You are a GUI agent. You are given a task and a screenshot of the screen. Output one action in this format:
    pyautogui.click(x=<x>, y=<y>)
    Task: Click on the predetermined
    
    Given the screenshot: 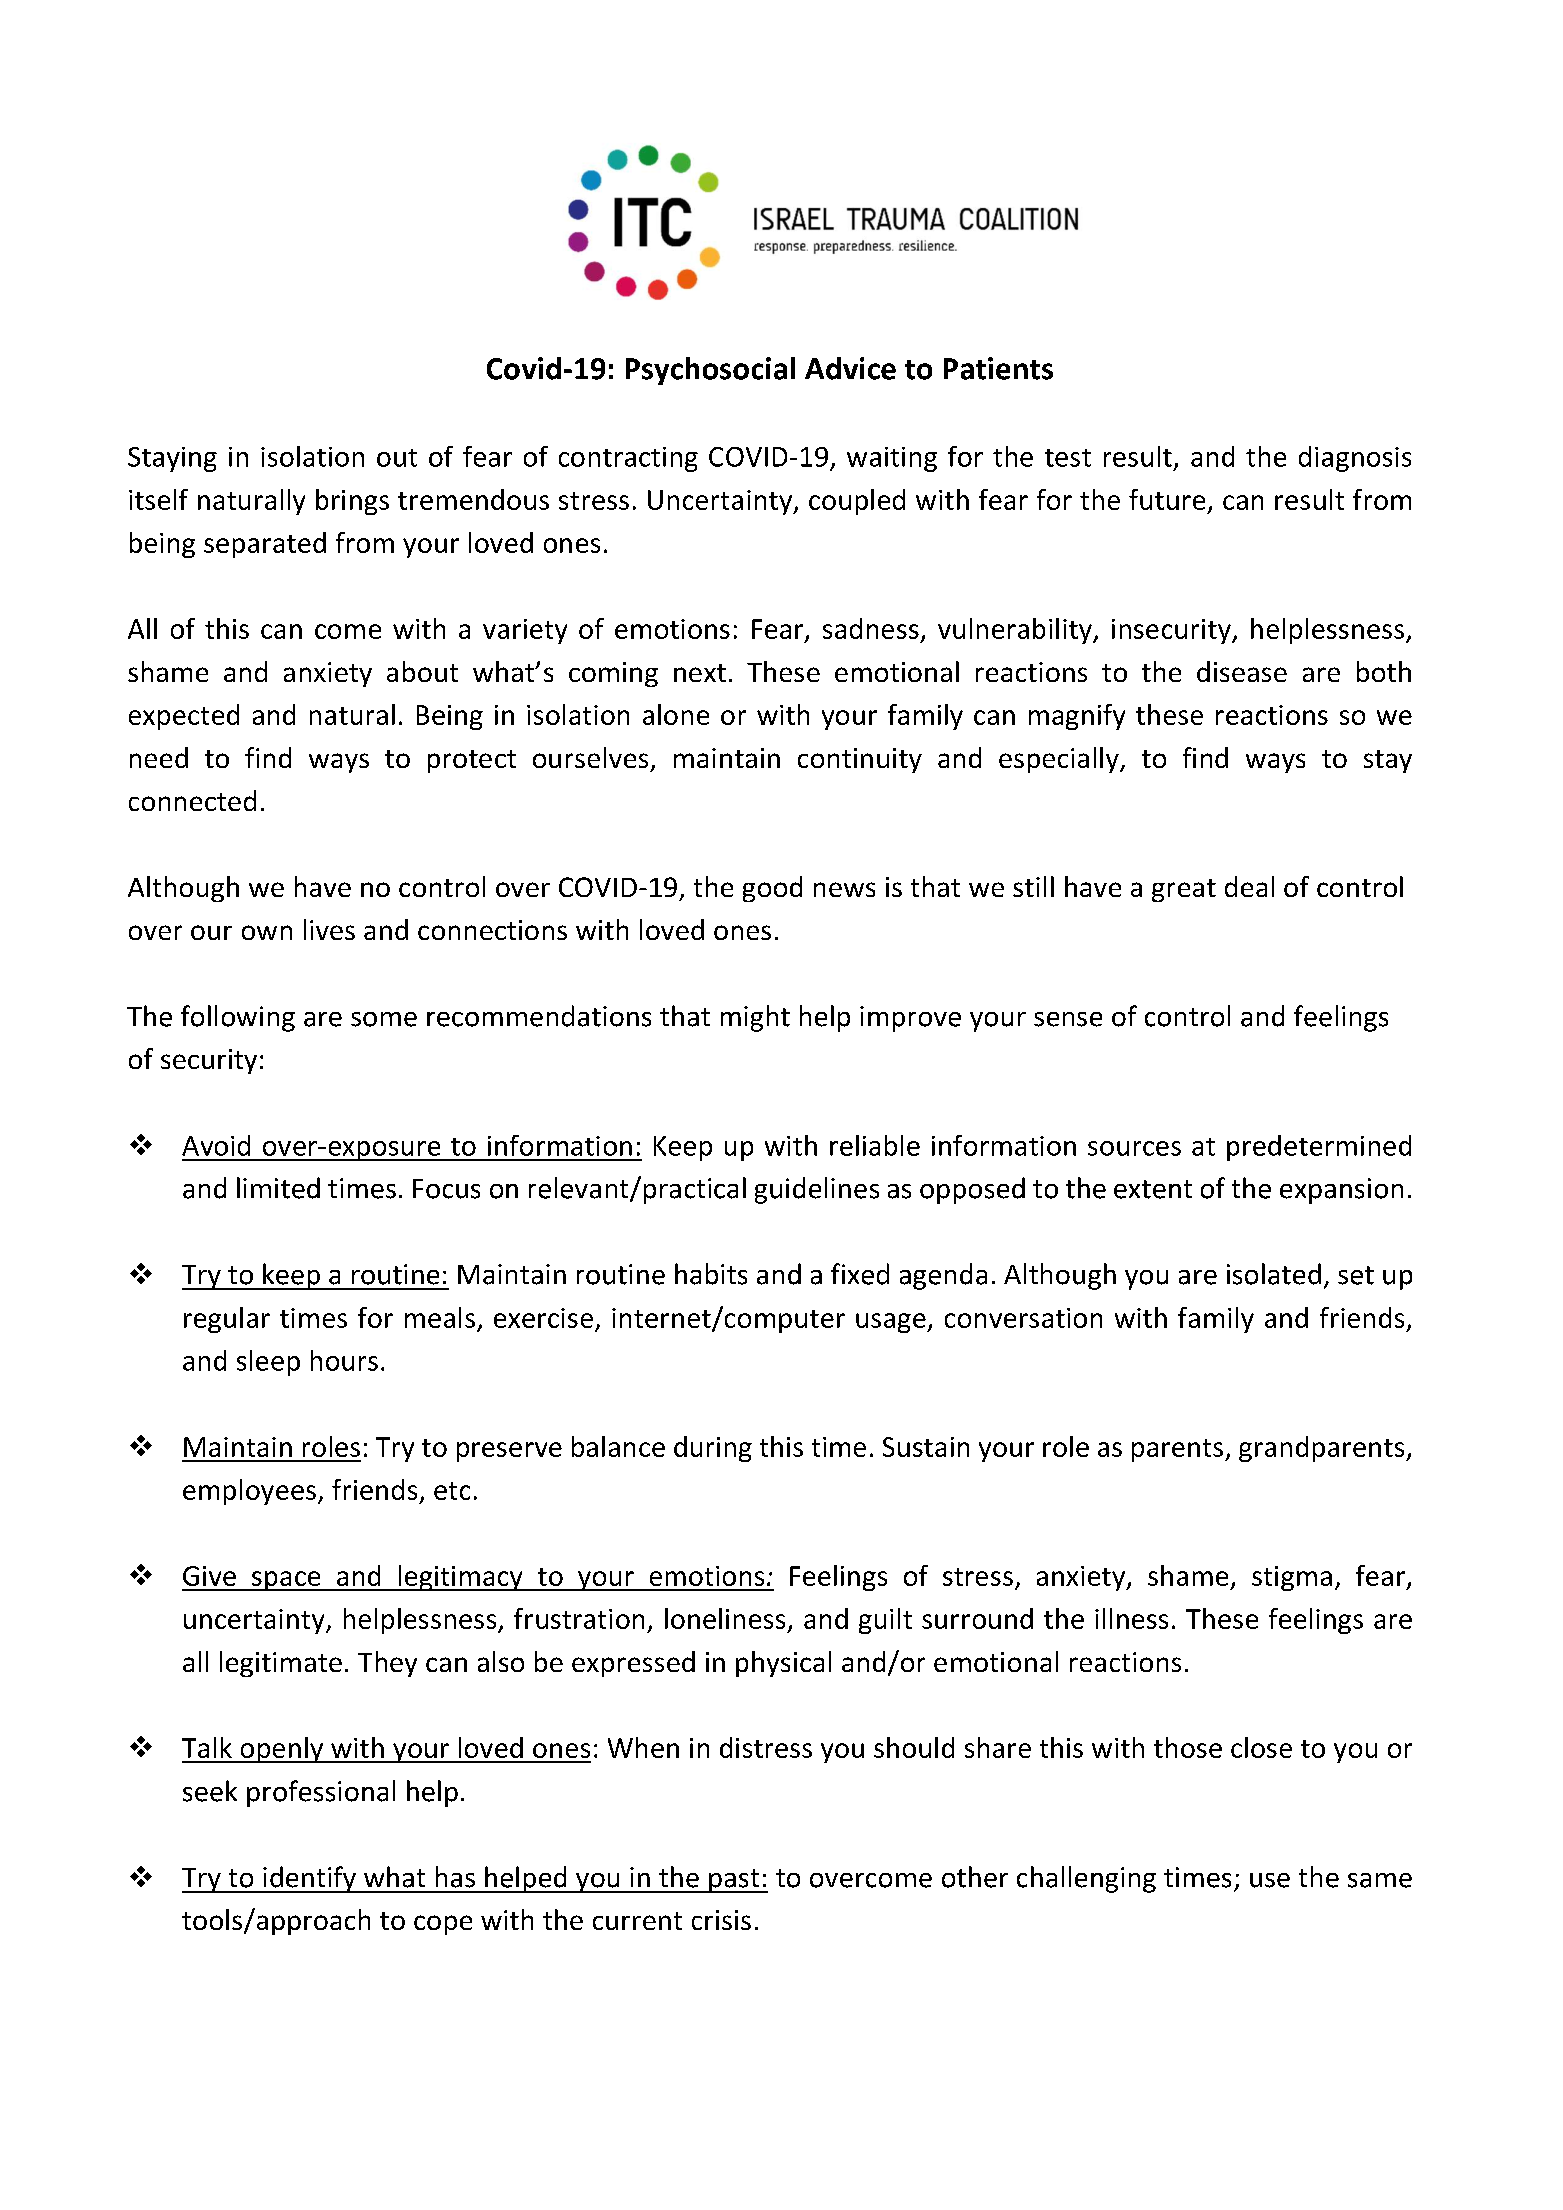 What is the action you would take?
    pyautogui.click(x=1319, y=1148)
